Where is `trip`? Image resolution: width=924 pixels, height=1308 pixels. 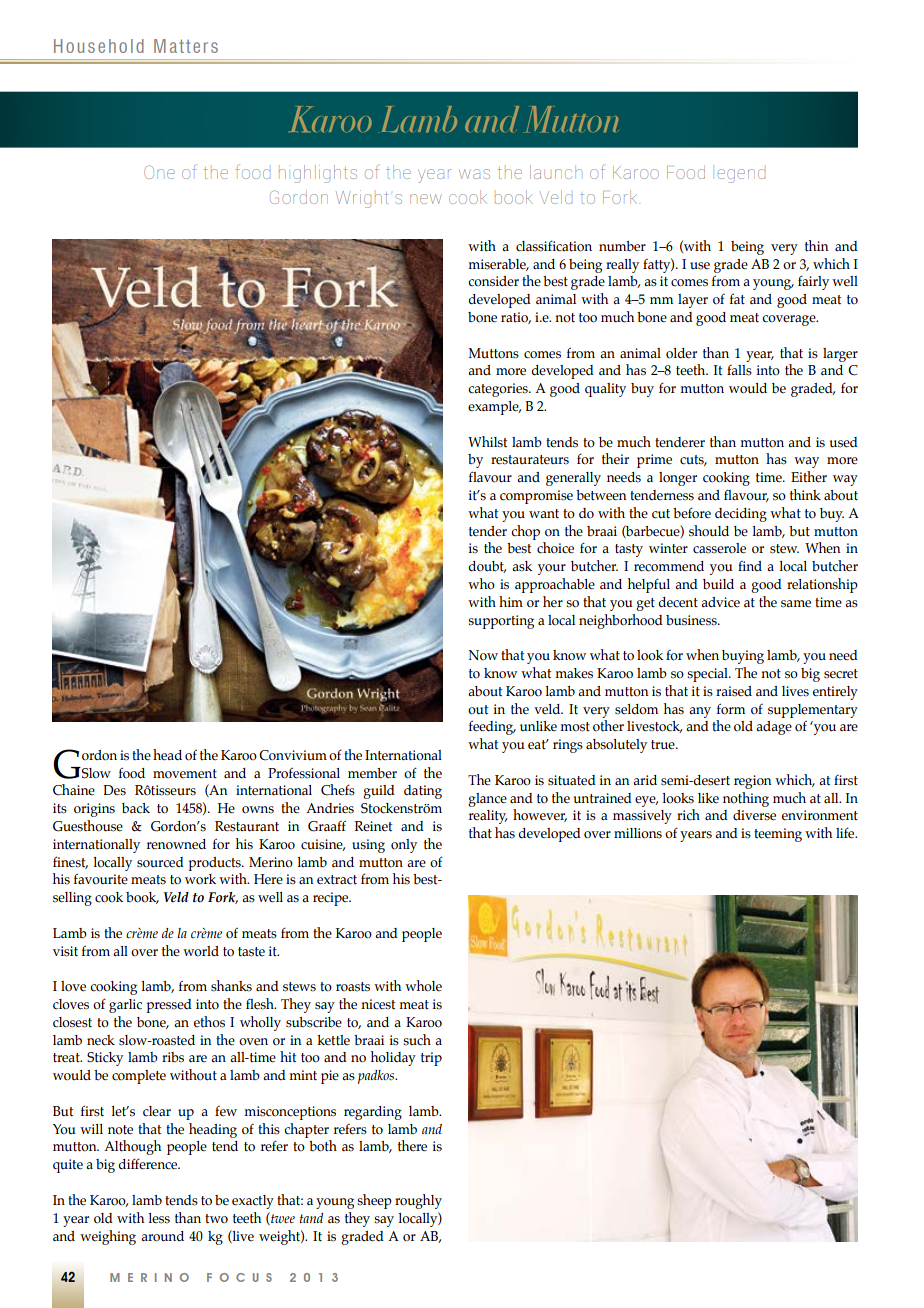
trip is located at coordinates (431, 1059).
